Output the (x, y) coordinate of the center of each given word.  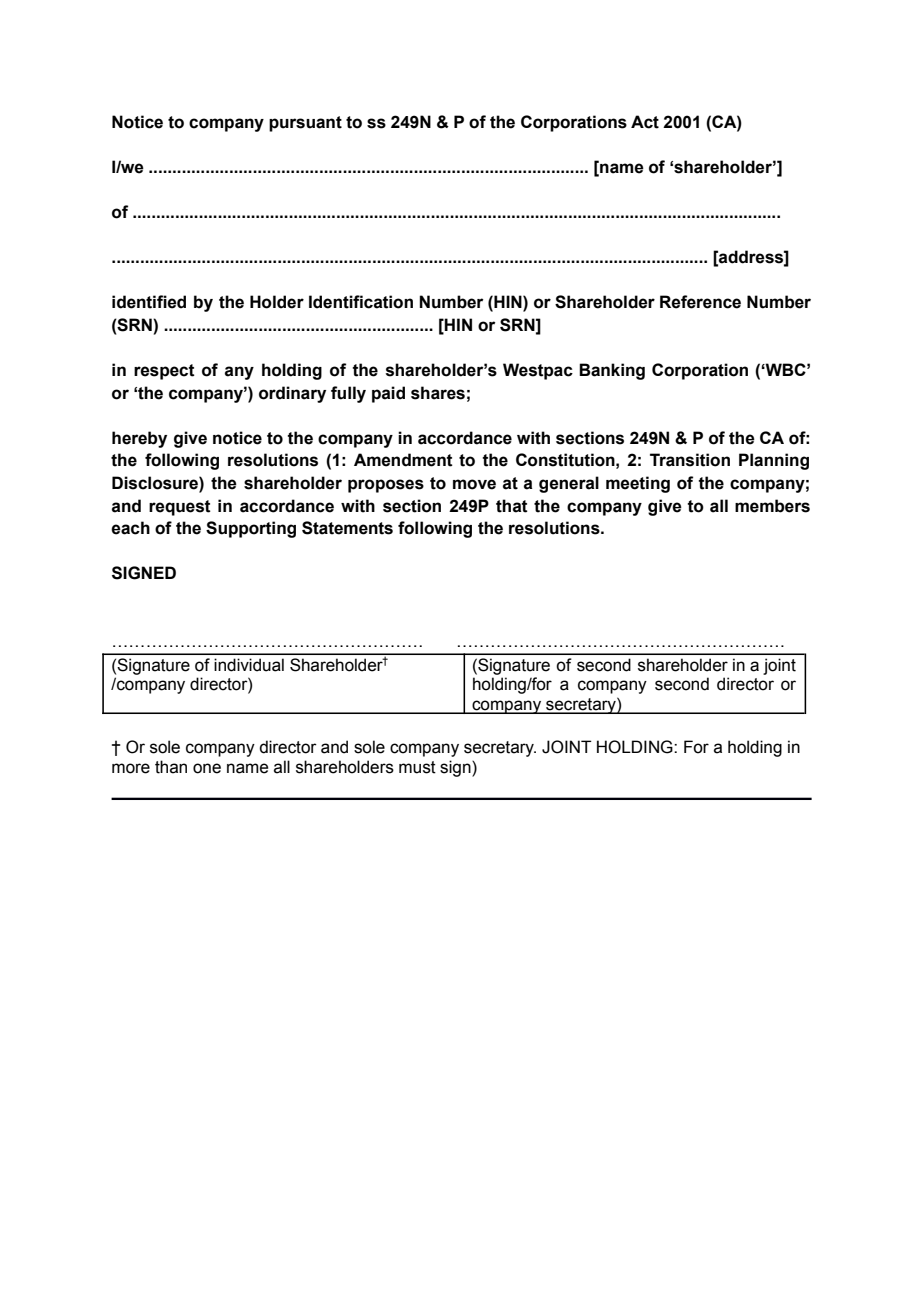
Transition (690, 460)
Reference (700, 302)
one (207, 768)
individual (249, 665)
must (417, 767)
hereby (139, 439)
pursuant (305, 124)
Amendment (403, 460)
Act (645, 122)
